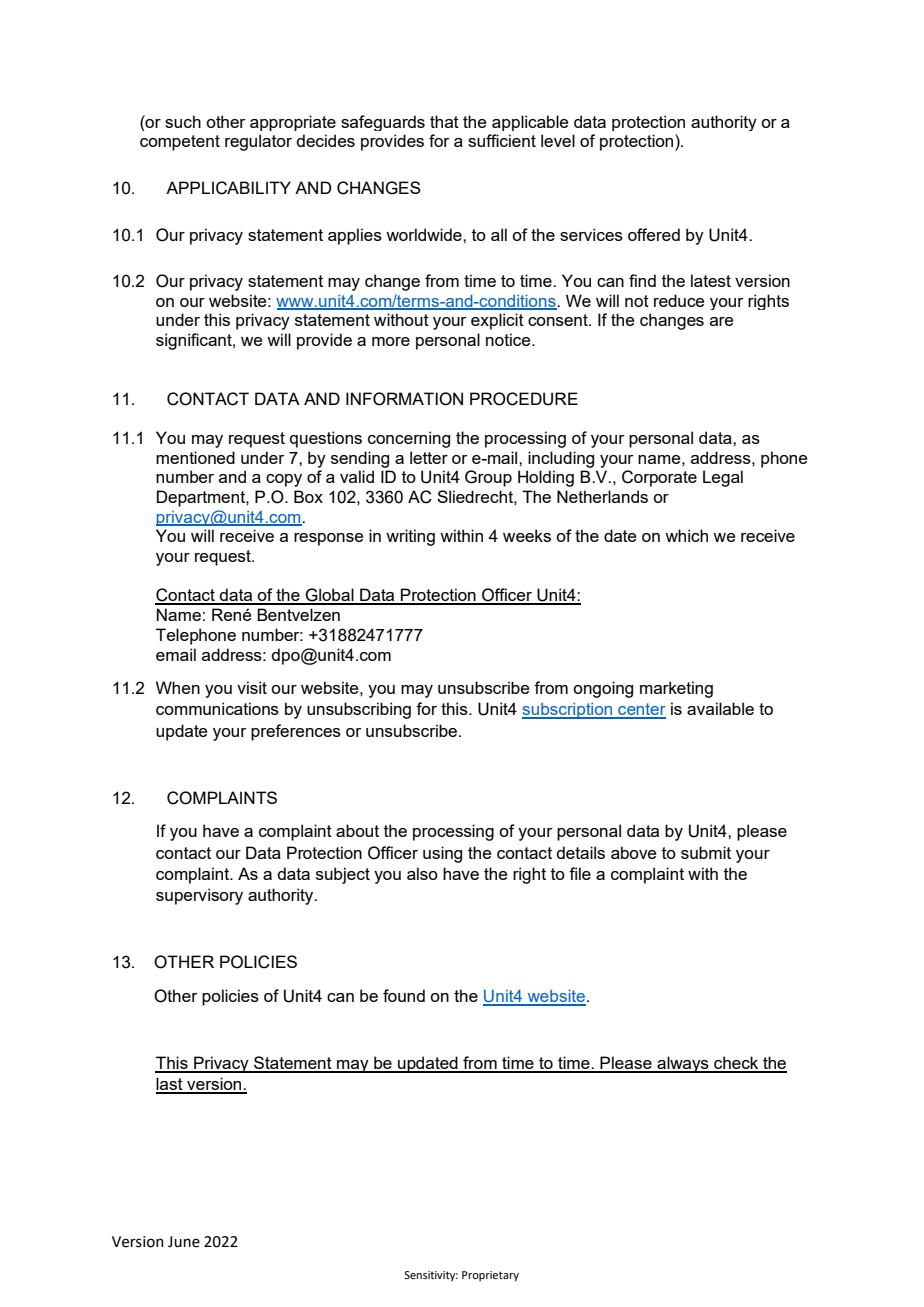  What do you see at coordinates (199, 896) in the page?
I see `supervisory` at bounding box center [199, 896].
